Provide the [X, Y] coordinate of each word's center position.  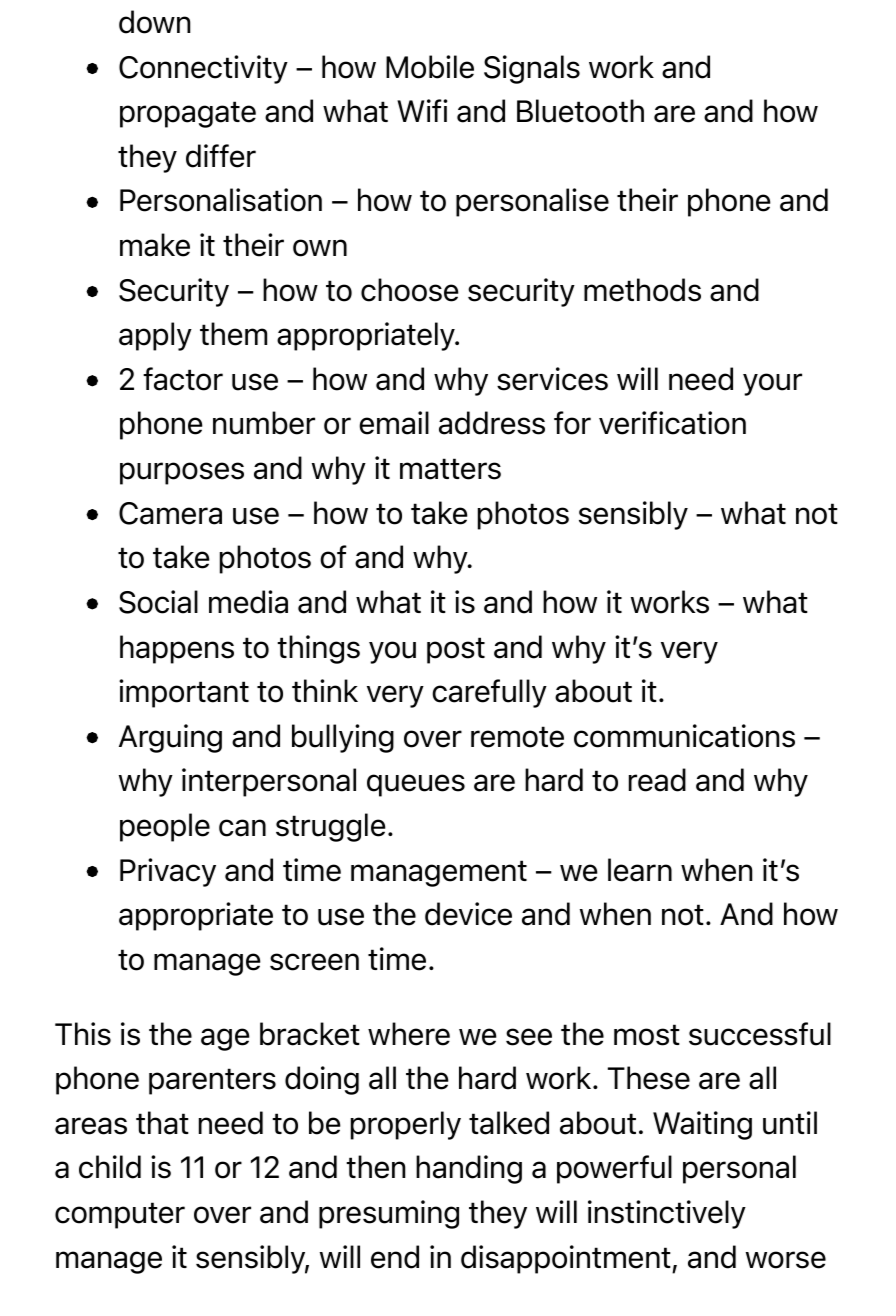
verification [672, 423]
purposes [182, 473]
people [165, 827]
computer [120, 1215]
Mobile [430, 67]
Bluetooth [580, 111]
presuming [389, 1214]
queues [416, 785]
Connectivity [203, 69]
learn [640, 870]
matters [450, 469]
